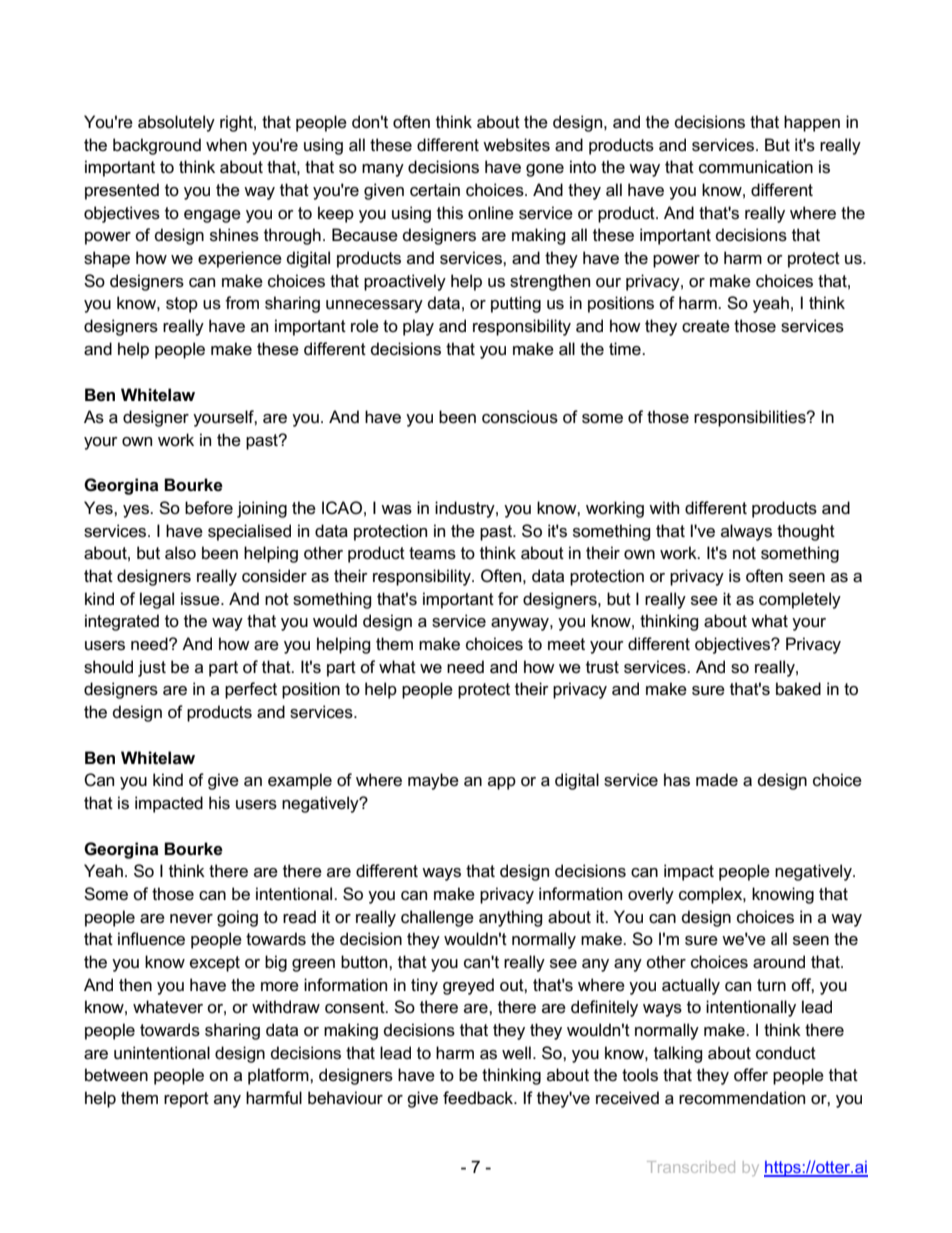  What do you see at coordinates (152, 668) in the screenshot?
I see `just` at bounding box center [152, 668].
